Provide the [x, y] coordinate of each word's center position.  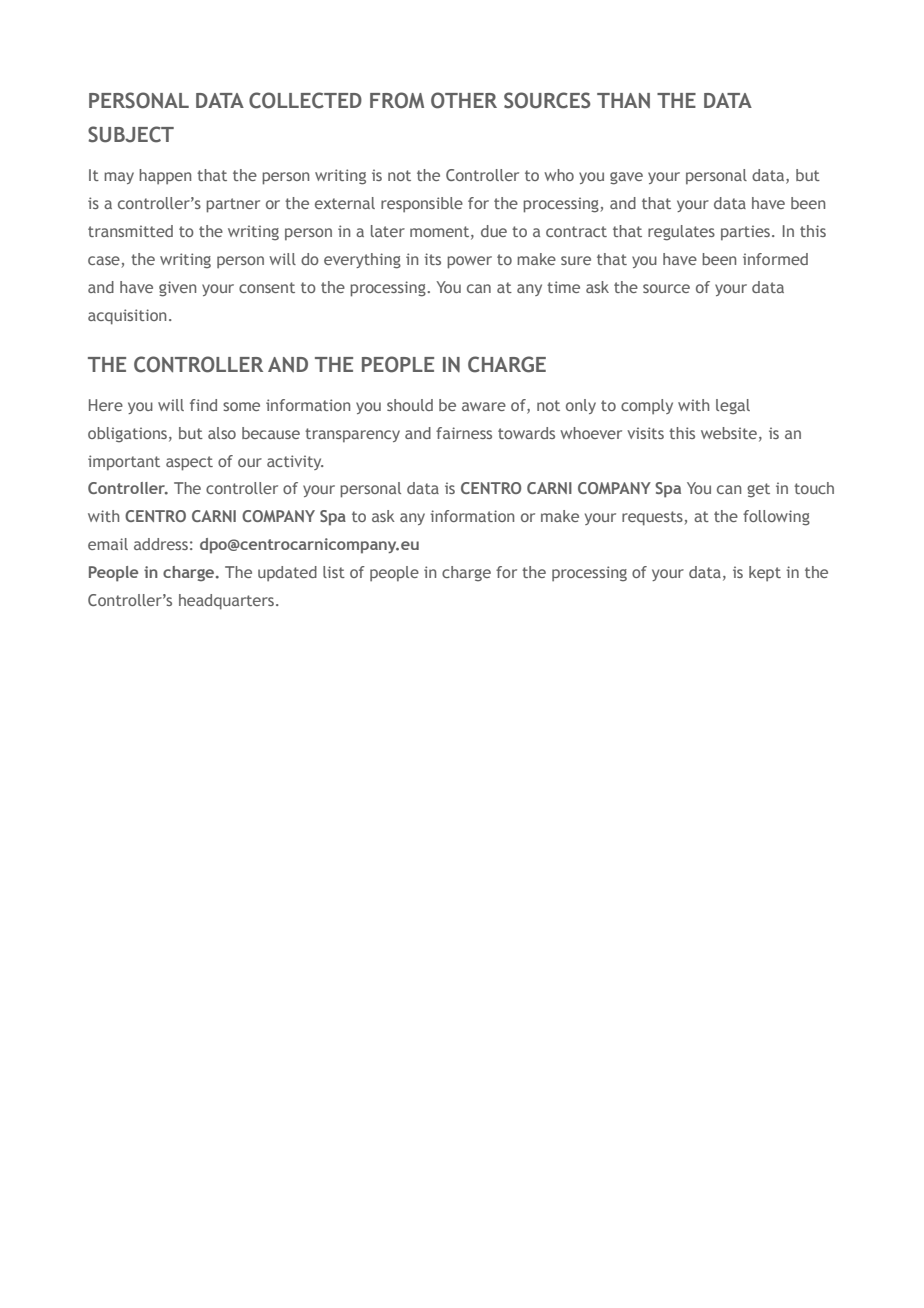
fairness [464, 433]
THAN [623, 100]
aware [484, 406]
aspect [189, 463]
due [494, 231]
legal [733, 407]
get [758, 490]
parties [745, 232]
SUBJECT [131, 134]
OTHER [464, 100]
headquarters [228, 602]
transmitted [130, 231]
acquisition [127, 317]
